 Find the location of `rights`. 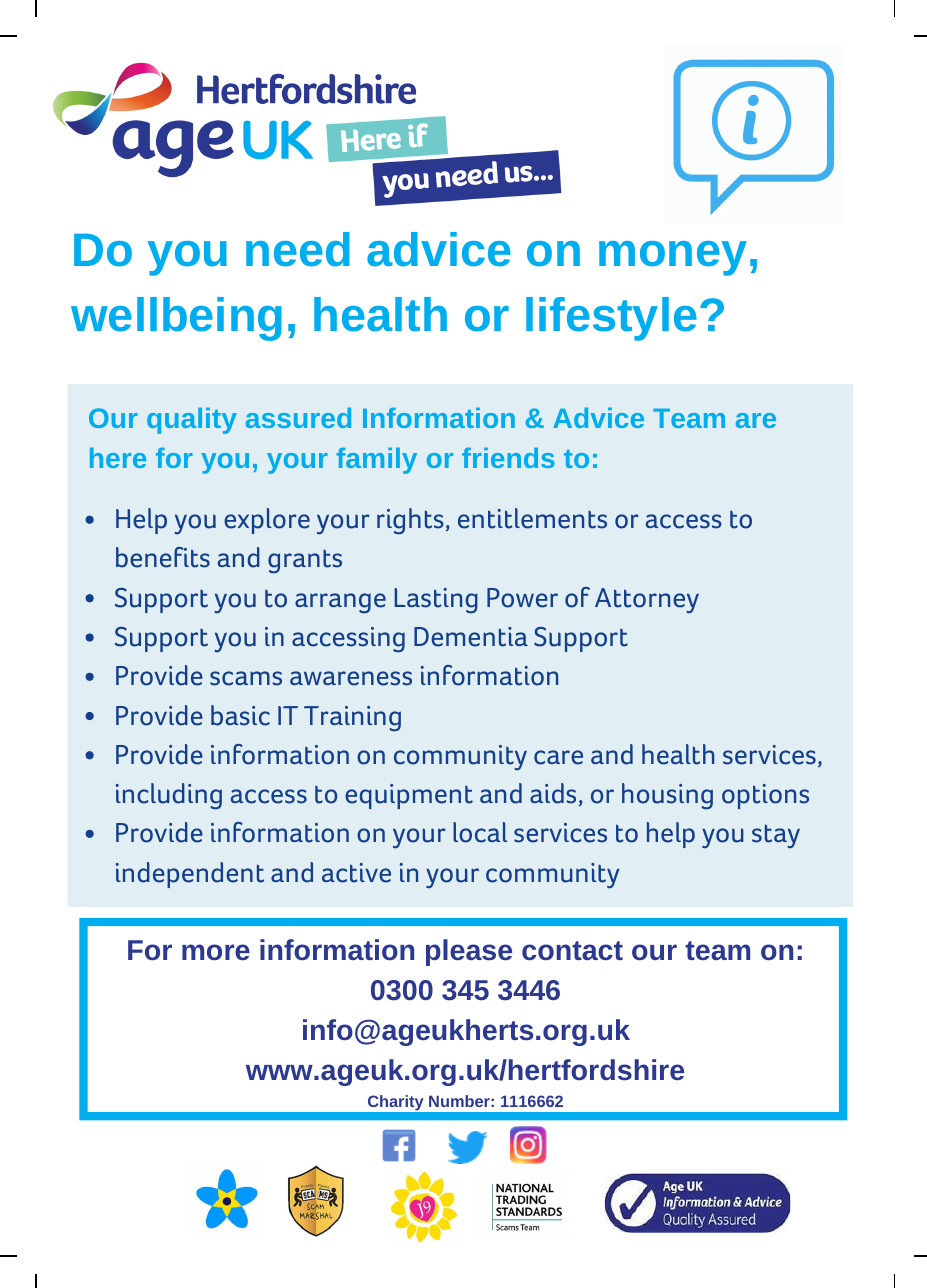

rights is located at coordinates (410, 521).
